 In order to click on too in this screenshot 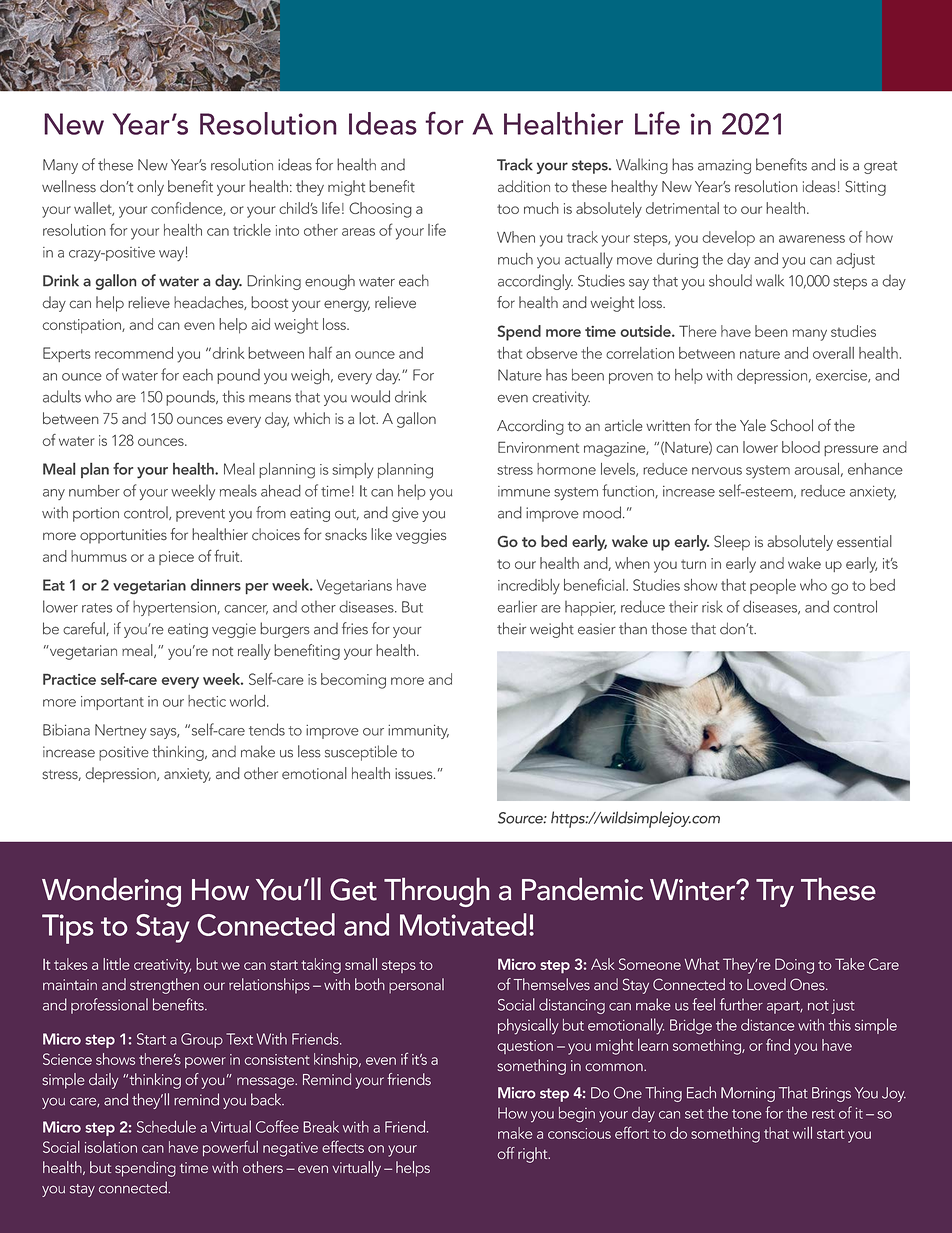, I will do `click(508, 209)`.
